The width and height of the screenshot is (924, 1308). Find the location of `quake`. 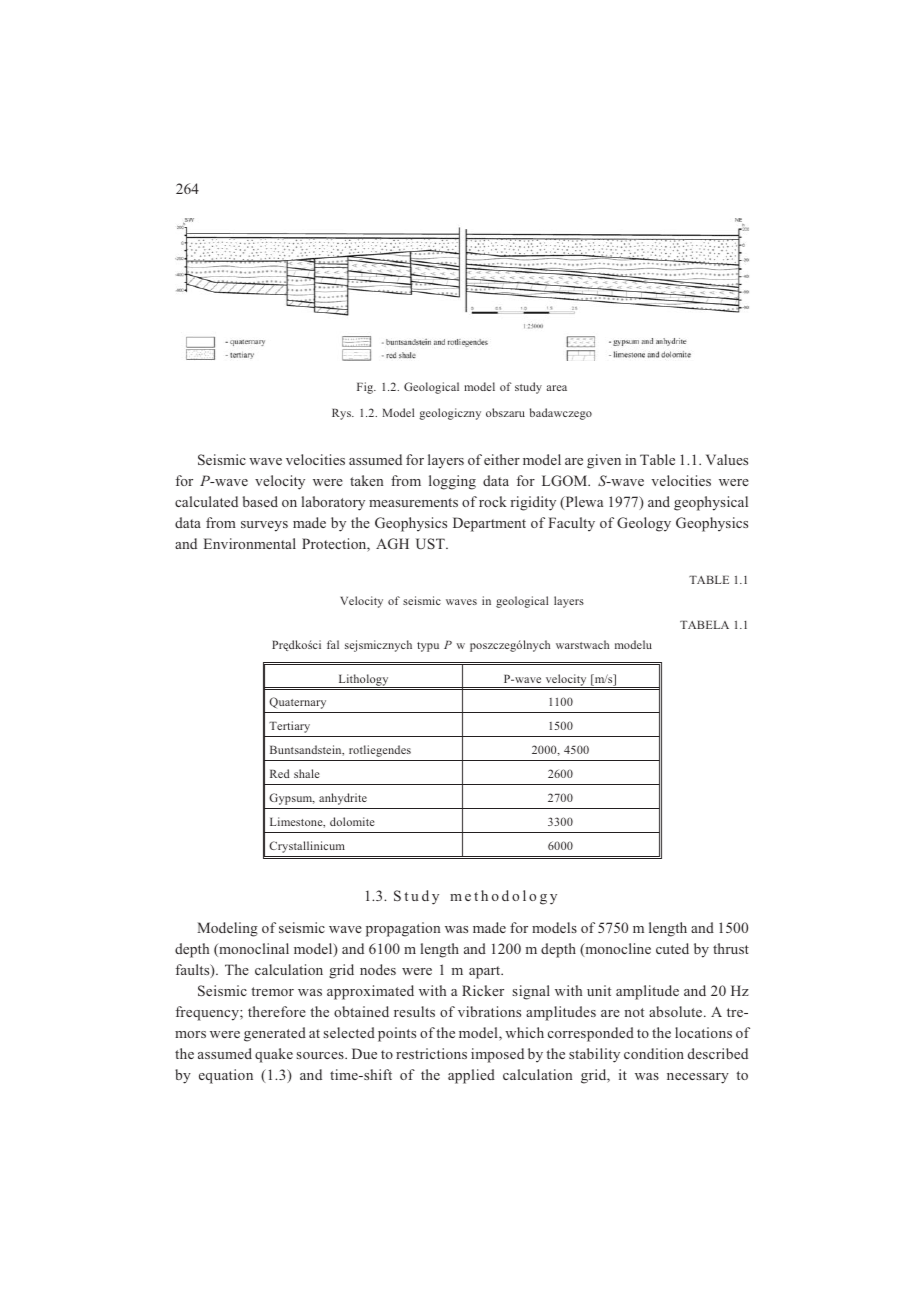

quake is located at coordinates (274, 1055).
